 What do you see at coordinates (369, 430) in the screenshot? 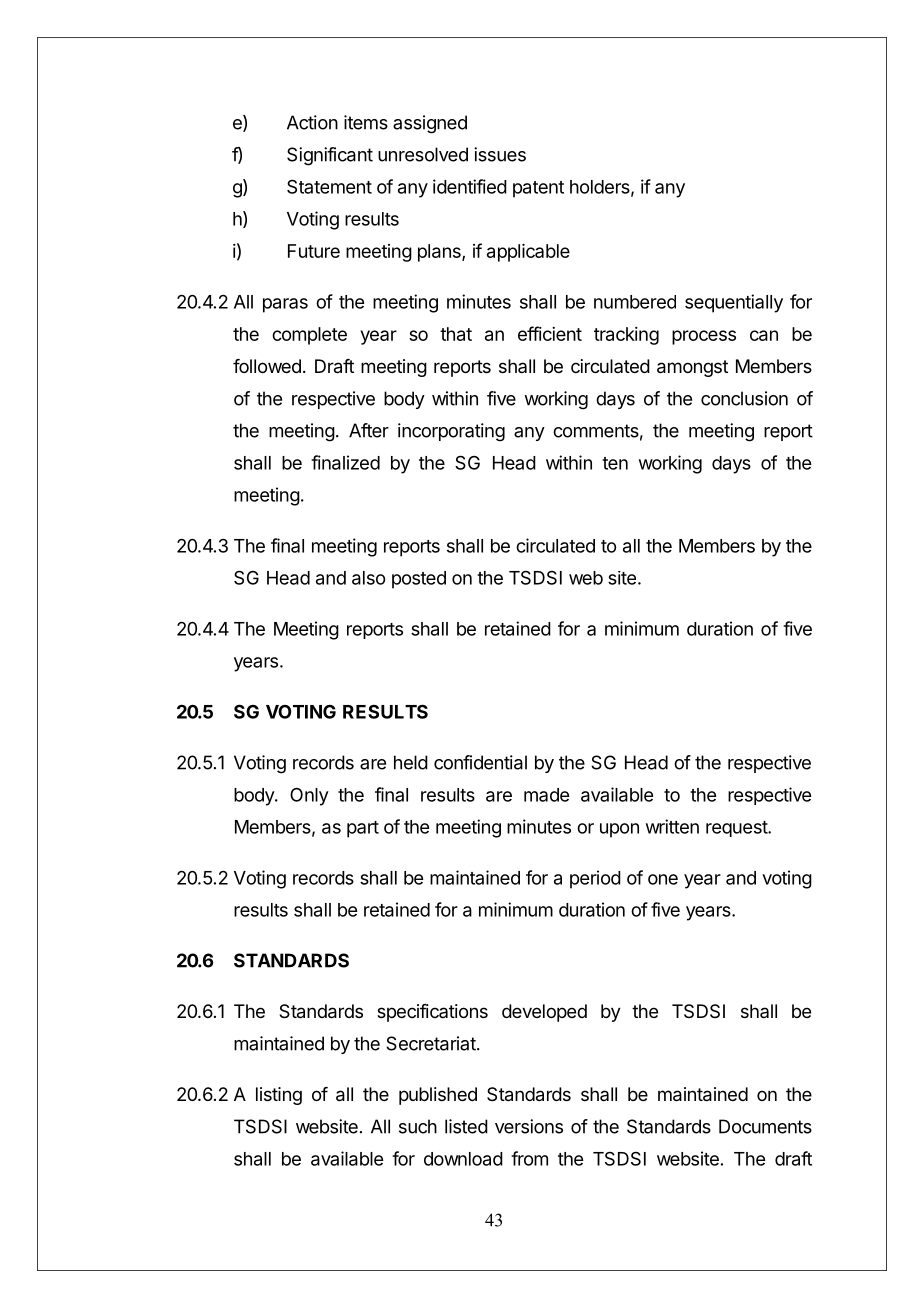
I see `After` at bounding box center [369, 430].
